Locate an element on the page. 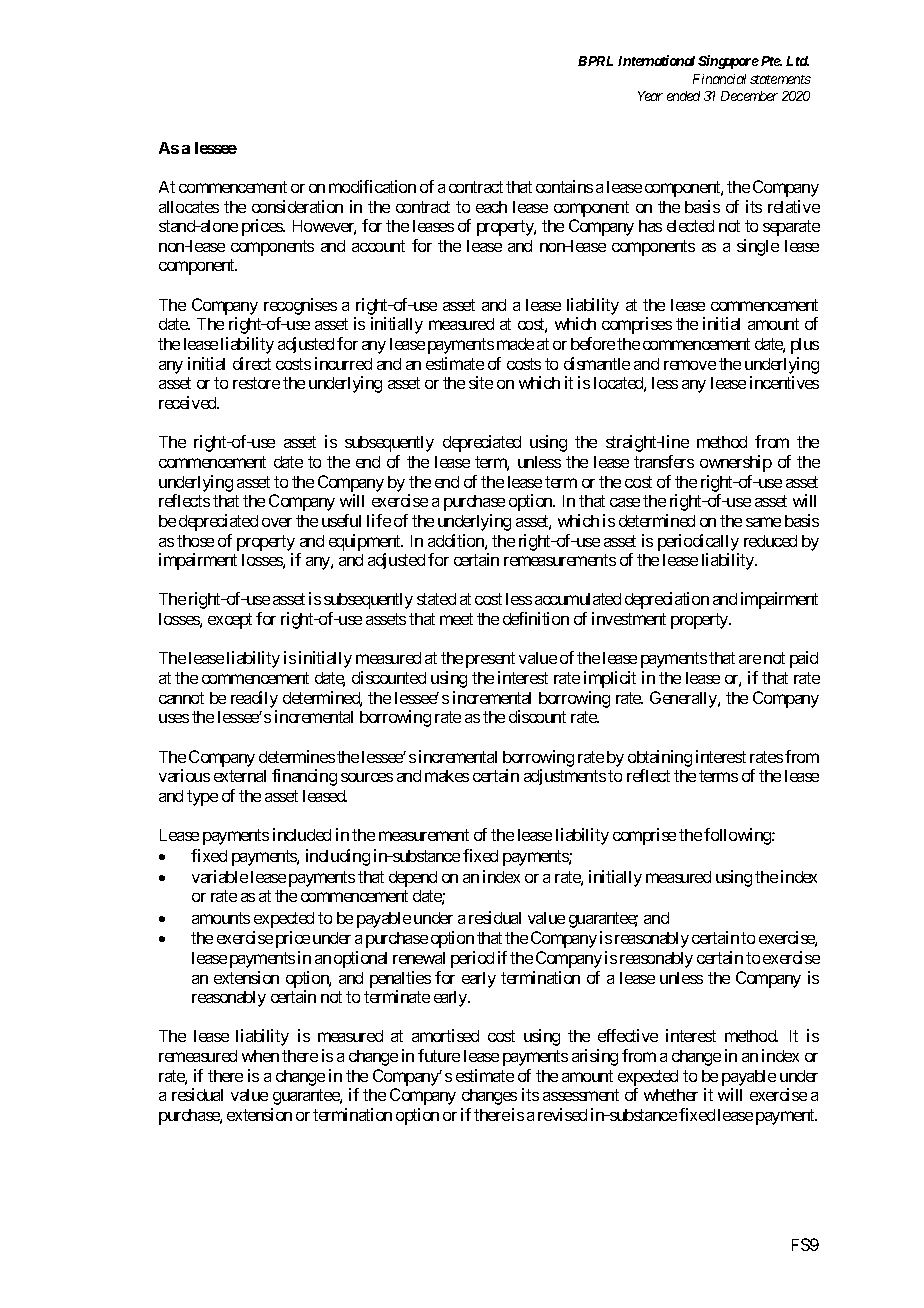 This page has height=1308, width=924. whether is located at coordinates (671, 1095).
